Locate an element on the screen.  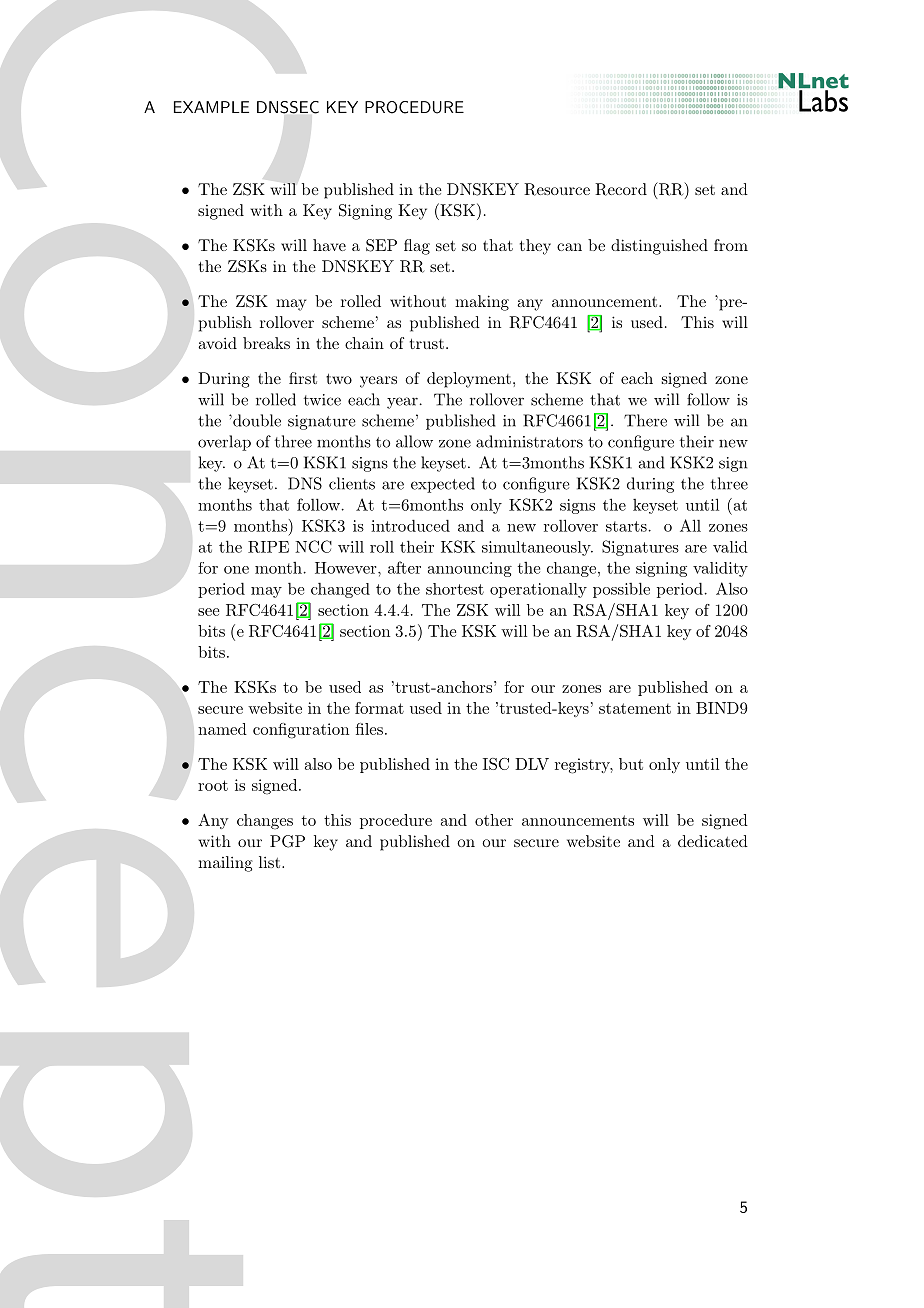
PGP is located at coordinates (287, 841).
